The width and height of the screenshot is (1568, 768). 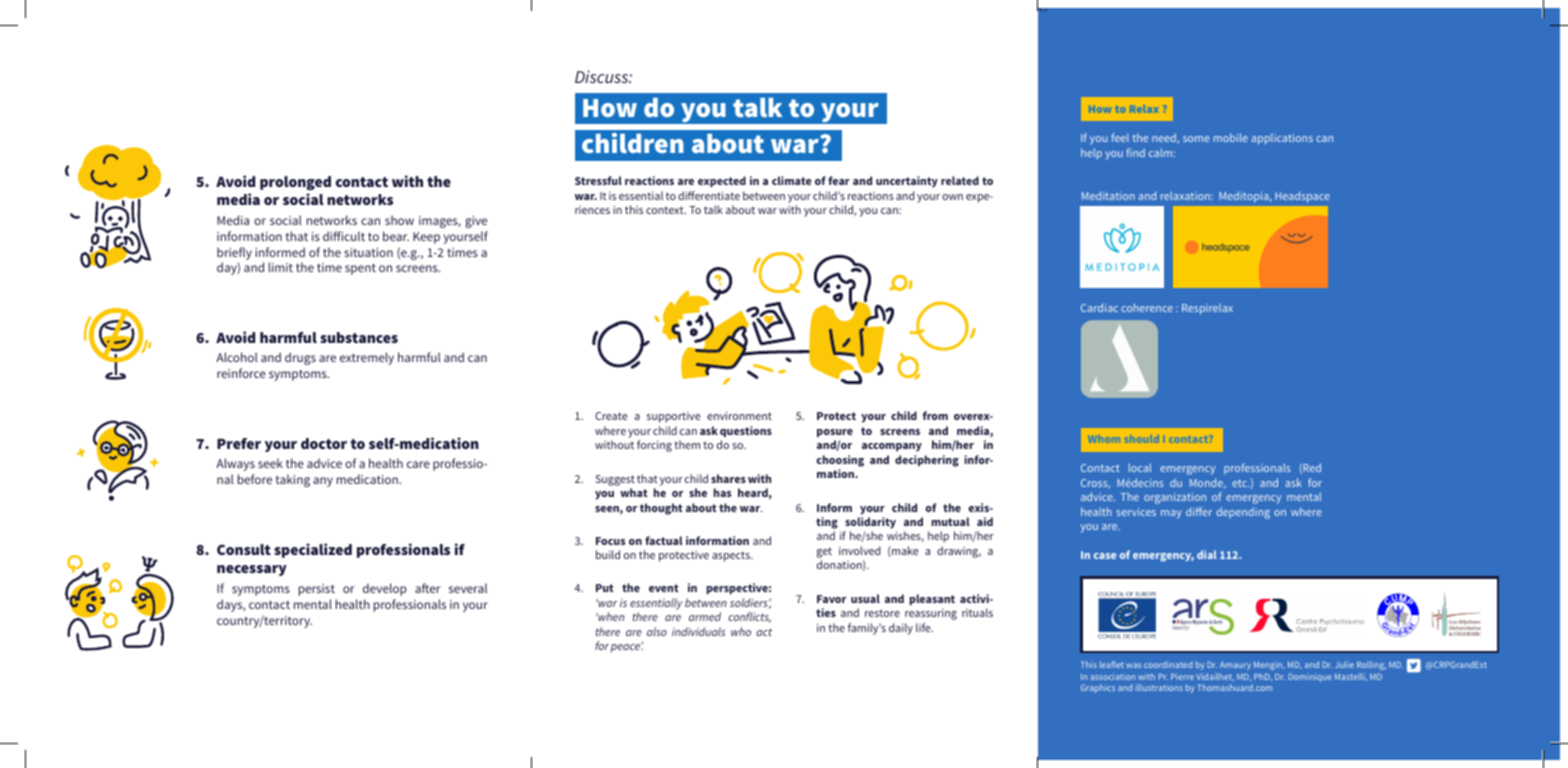 I want to click on when, so click(x=610, y=616).
